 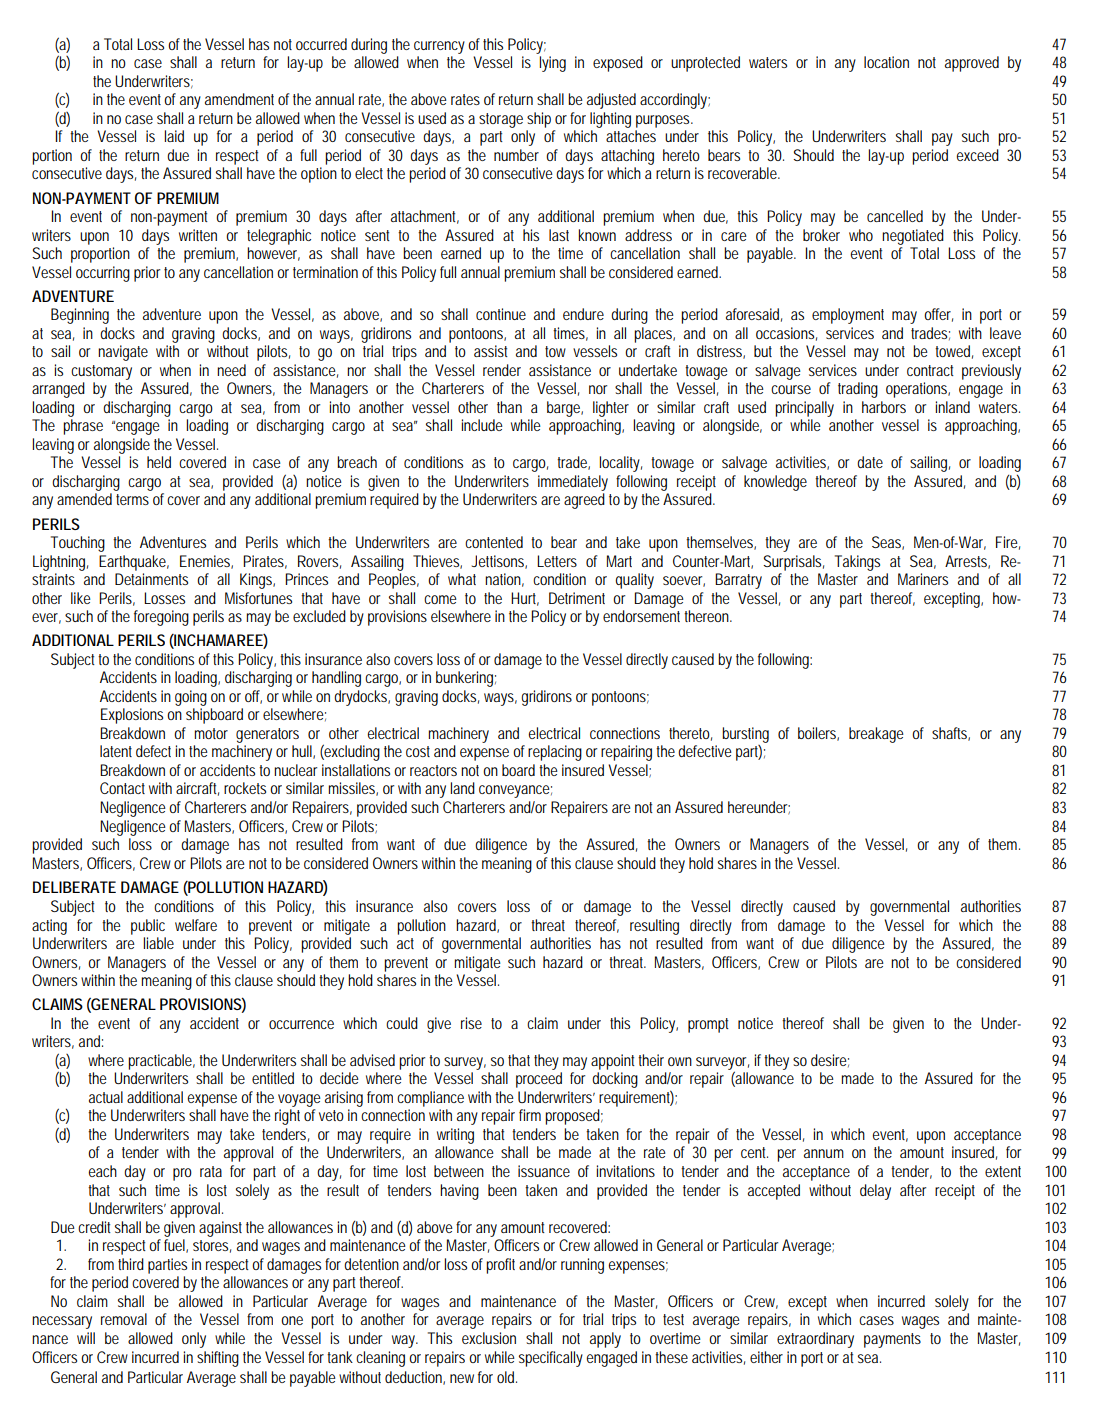 What do you see at coordinates (132, 499) in the image?
I see `terms` at bounding box center [132, 499].
